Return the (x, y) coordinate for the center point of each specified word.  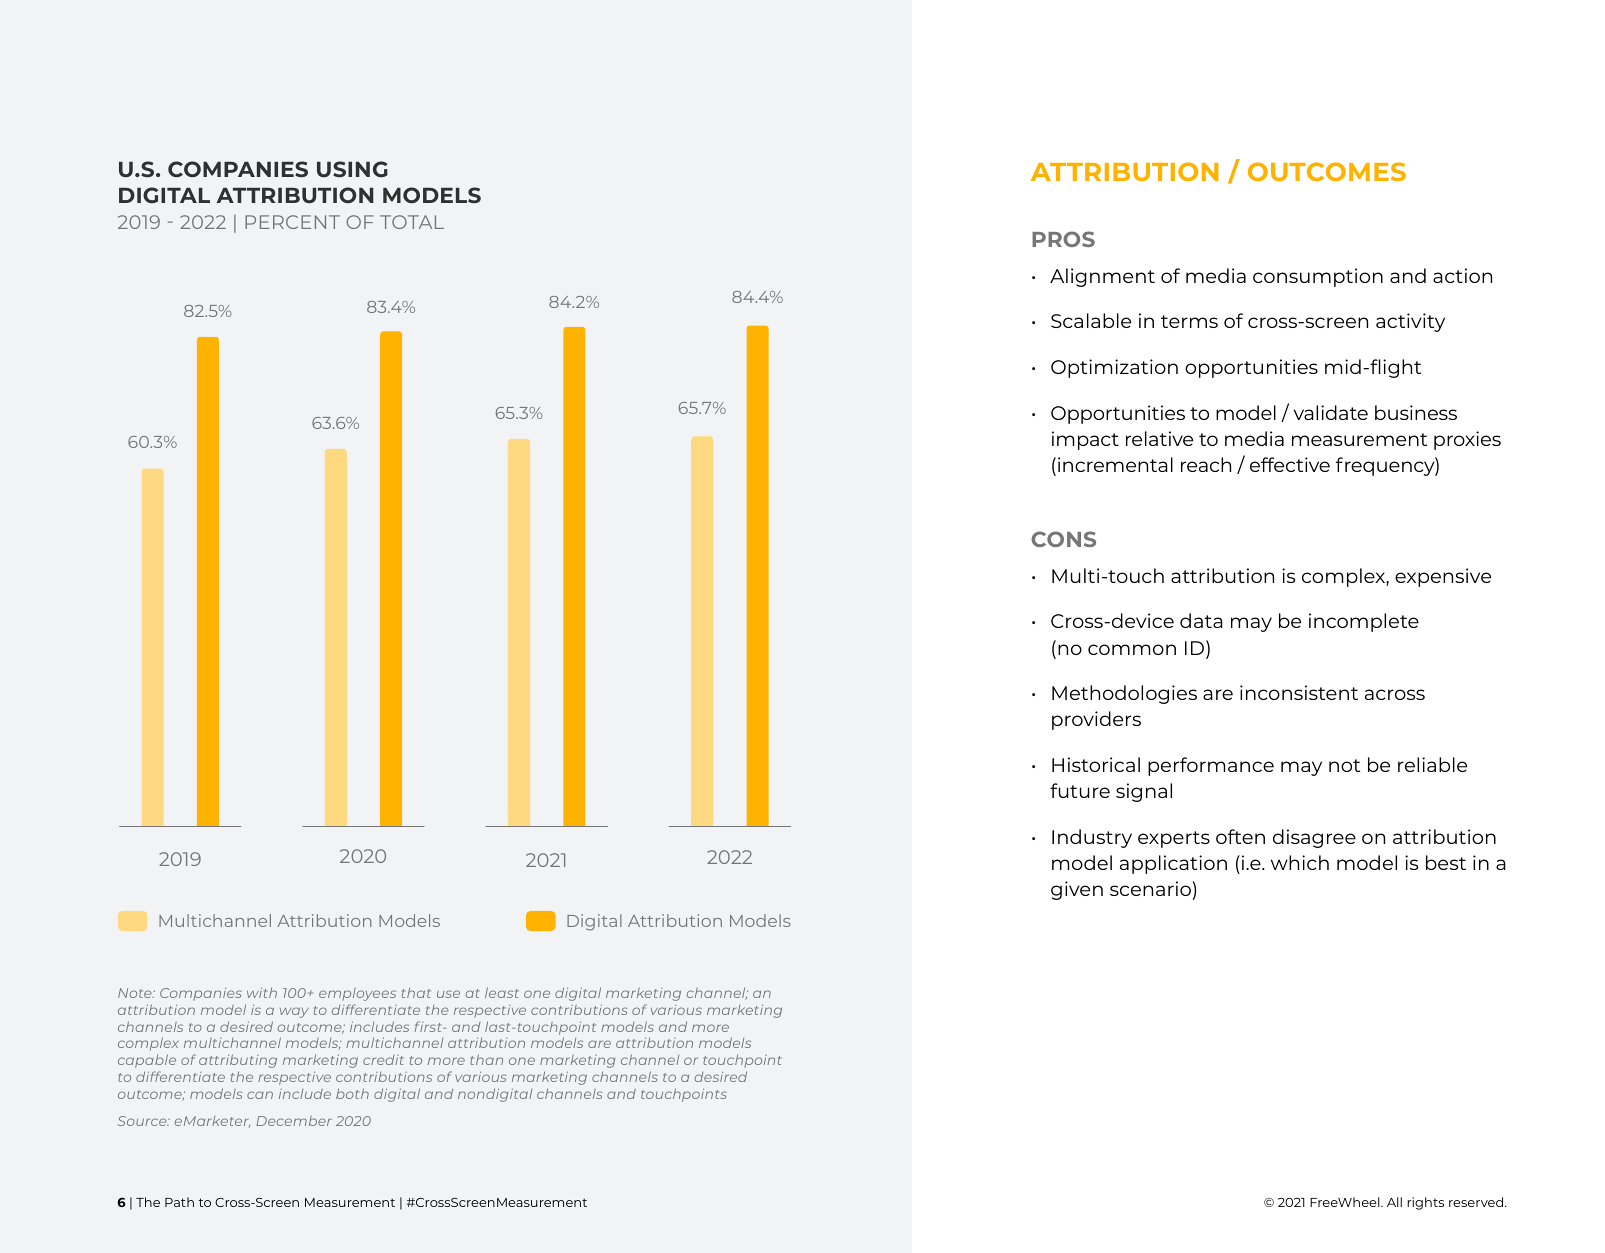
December (294, 1121)
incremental (1115, 464)
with (262, 992)
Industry (1092, 838)
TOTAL (412, 222)
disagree (1314, 838)
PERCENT (292, 222)
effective (1290, 464)
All (1394, 1202)
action (1462, 275)
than (486, 1059)
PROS (1063, 239)
